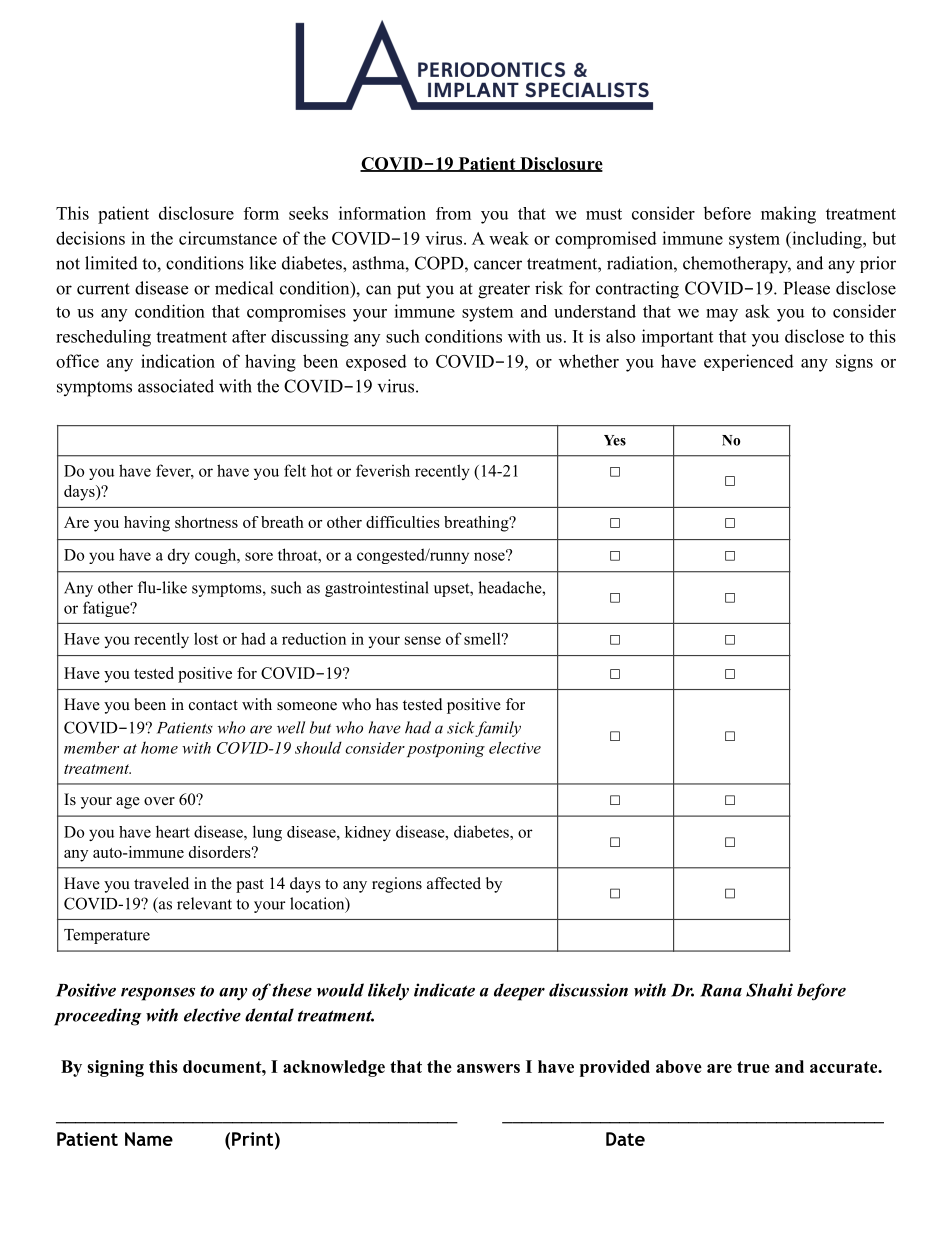 The image size is (952, 1233). What do you see at coordinates (403, 522) in the screenshot?
I see `difficulties` at bounding box center [403, 522].
